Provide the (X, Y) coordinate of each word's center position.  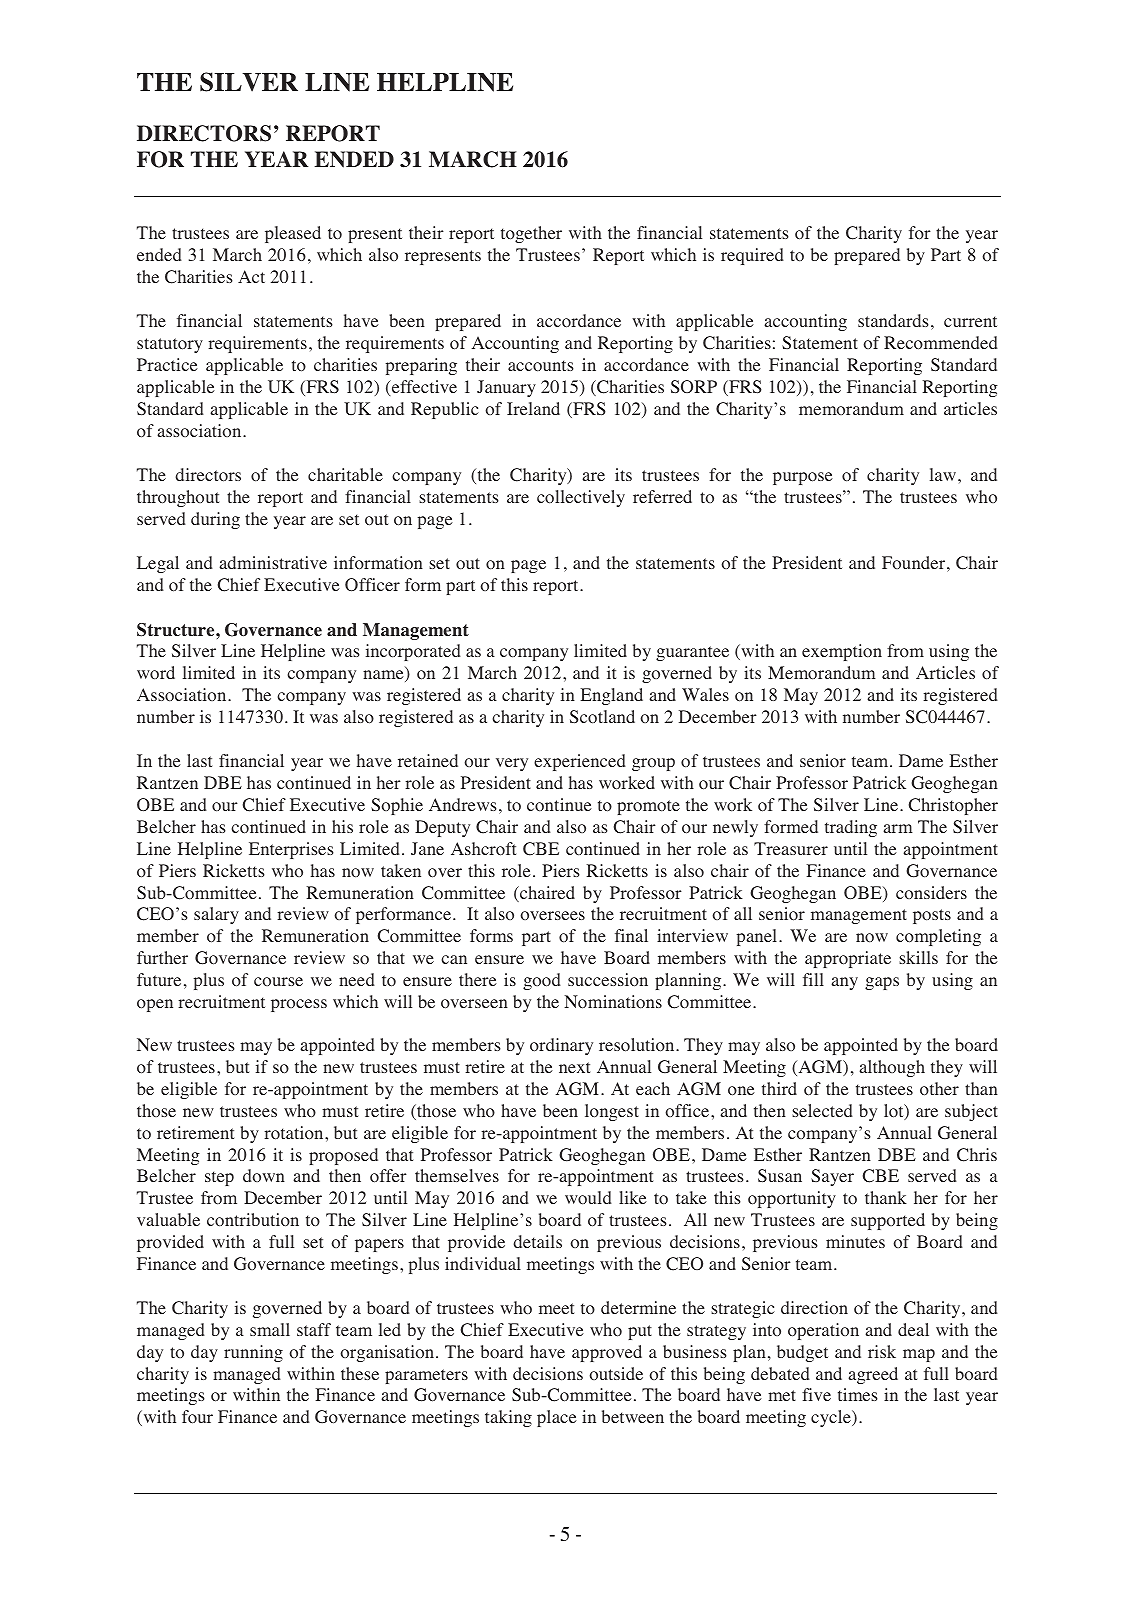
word (156, 673)
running (253, 1353)
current (970, 321)
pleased (293, 234)
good (542, 981)
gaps (882, 983)
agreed (873, 1375)
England (611, 696)
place (557, 1418)
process (299, 1005)
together (531, 234)
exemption (842, 652)
